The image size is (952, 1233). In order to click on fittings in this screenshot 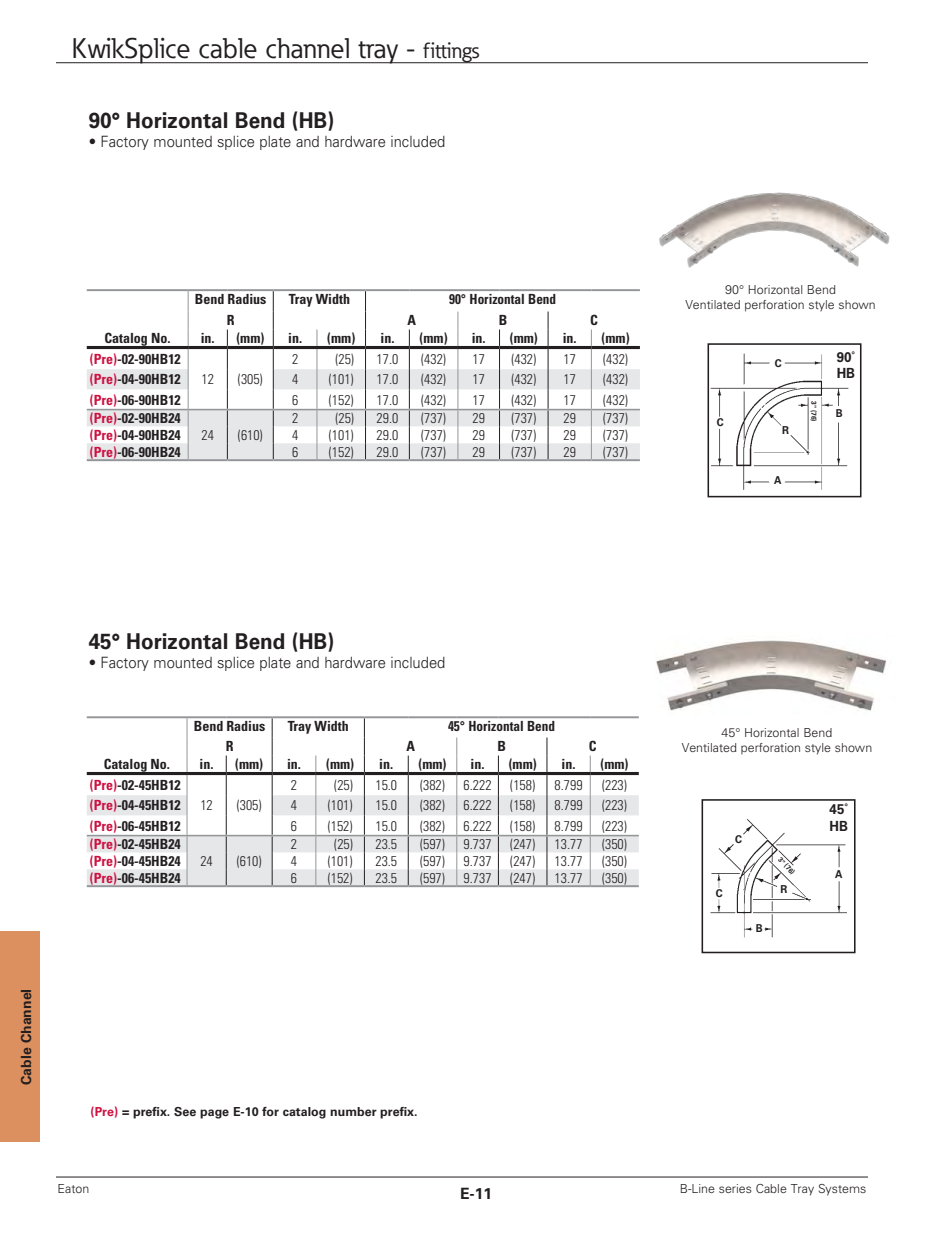, I will do `click(451, 53)`.
